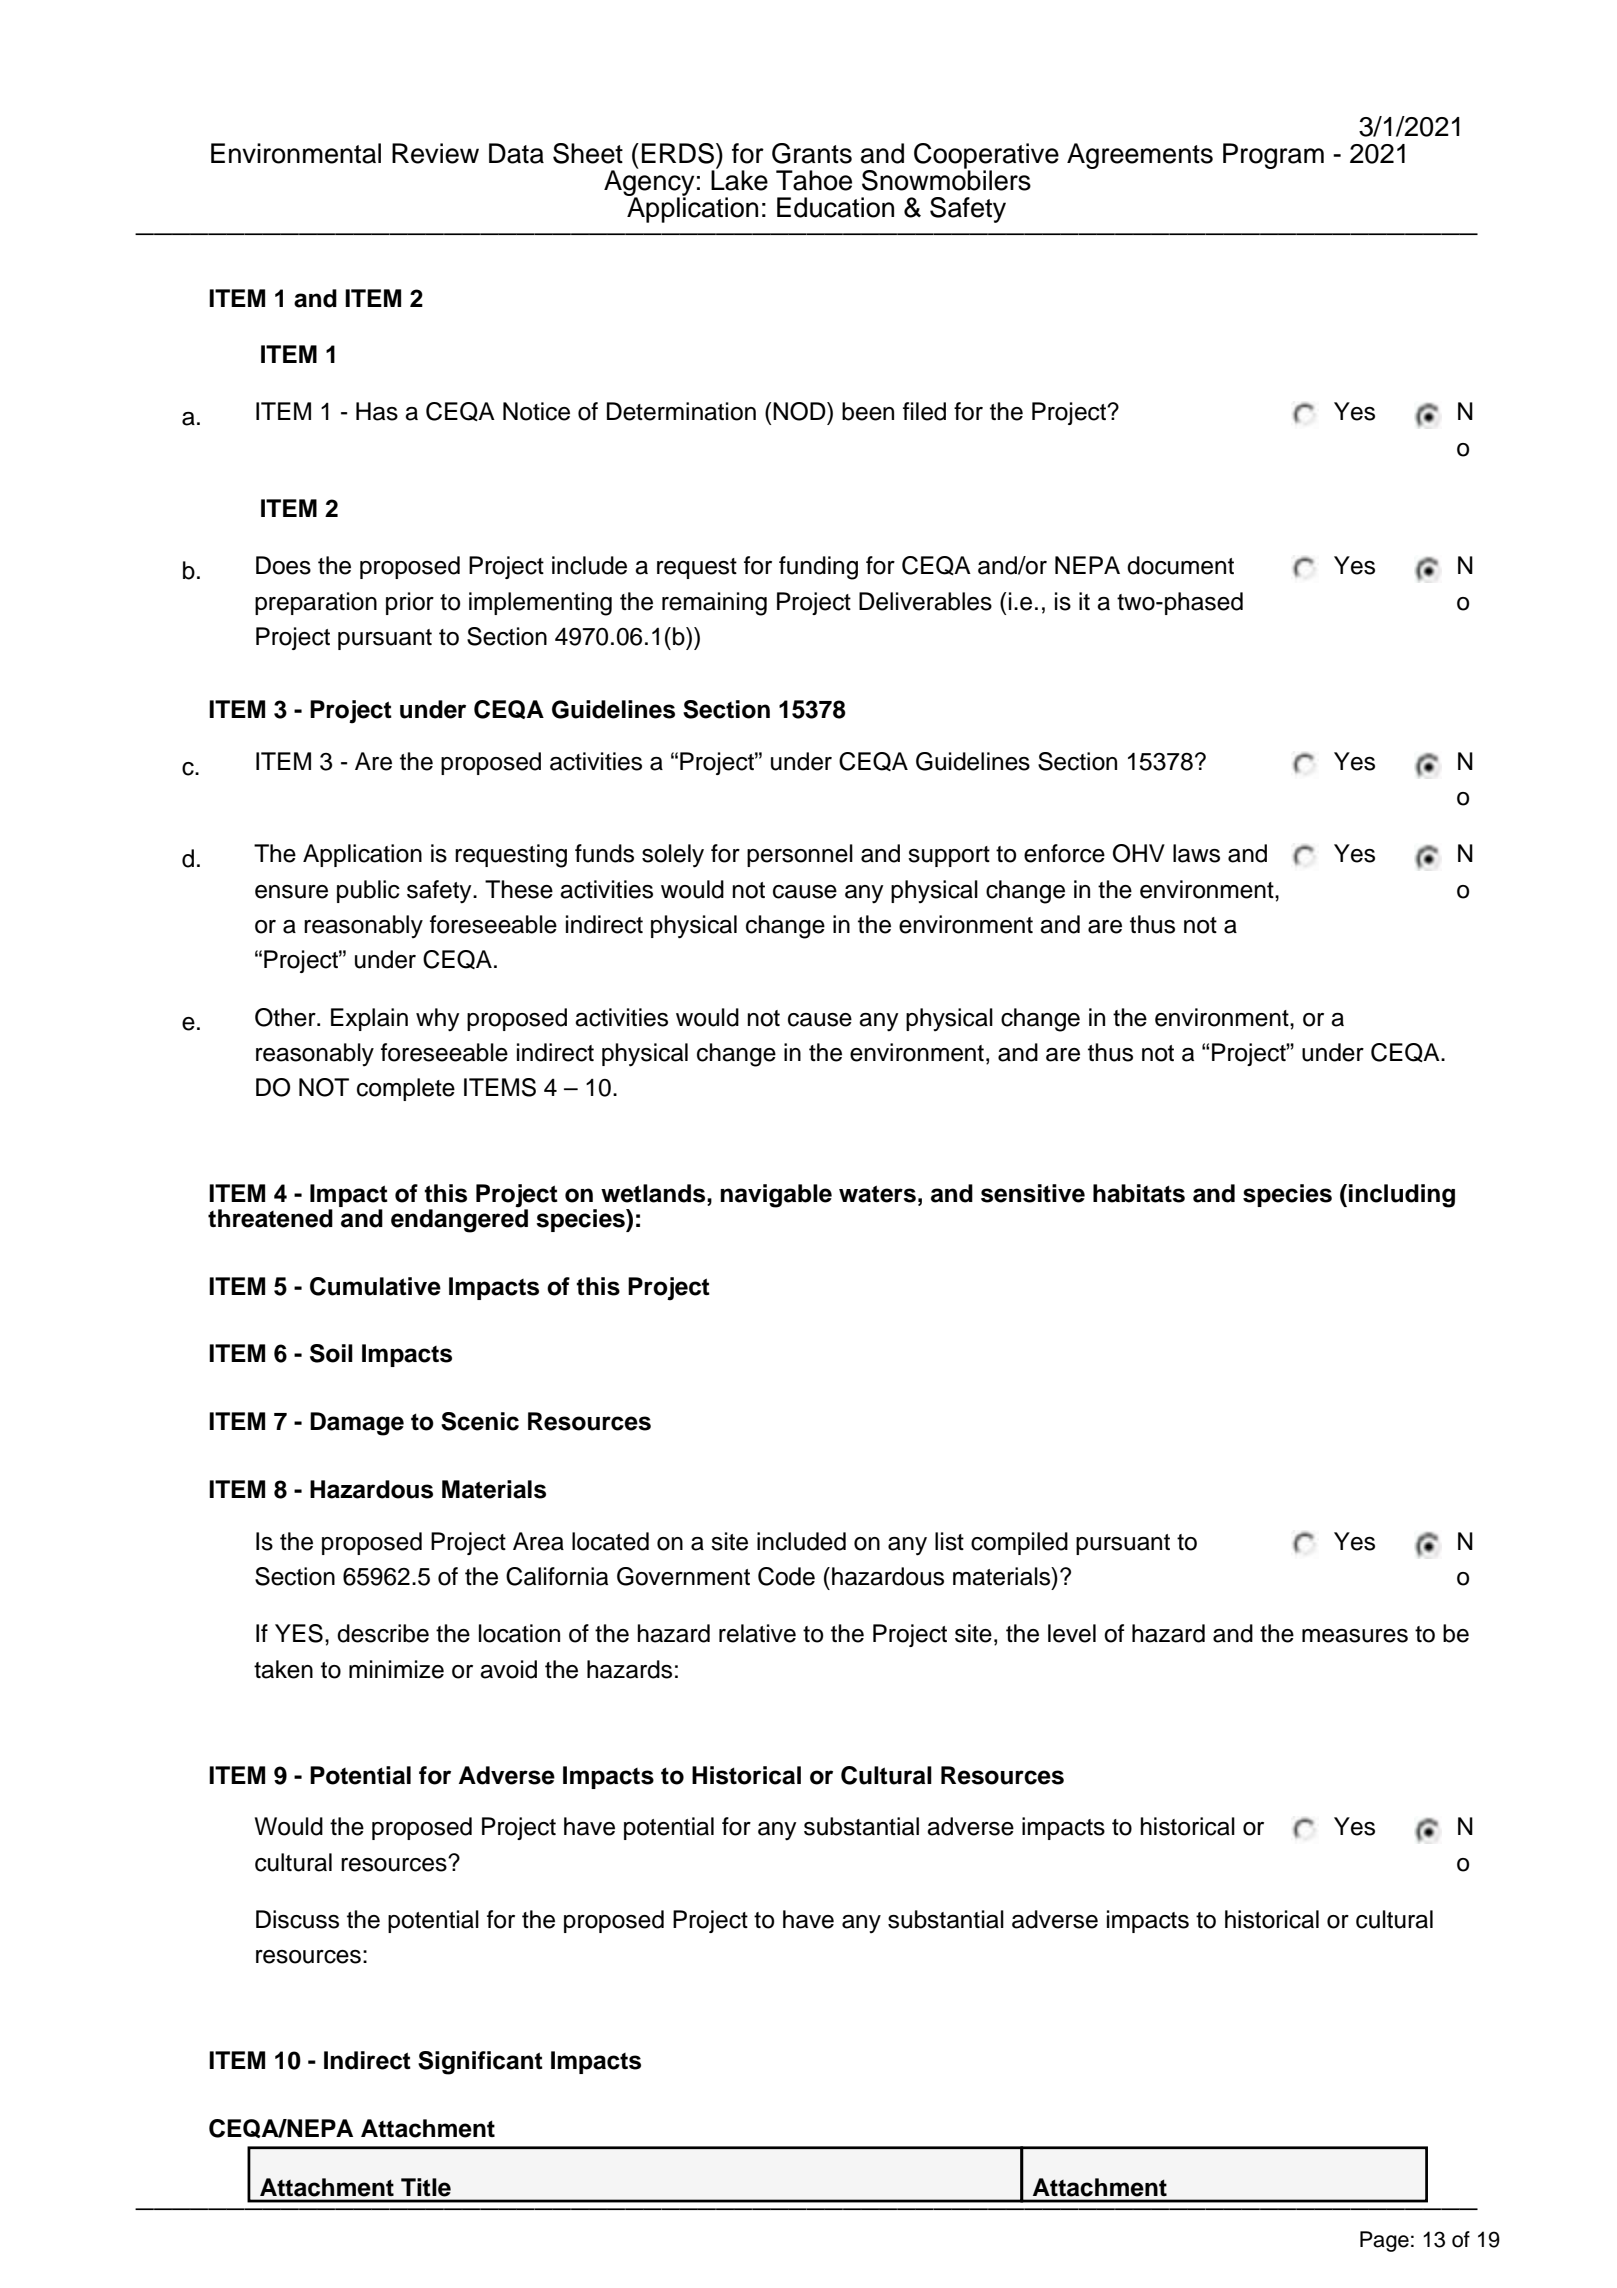  What do you see at coordinates (1196, 853) in the document?
I see `laws` at bounding box center [1196, 853].
